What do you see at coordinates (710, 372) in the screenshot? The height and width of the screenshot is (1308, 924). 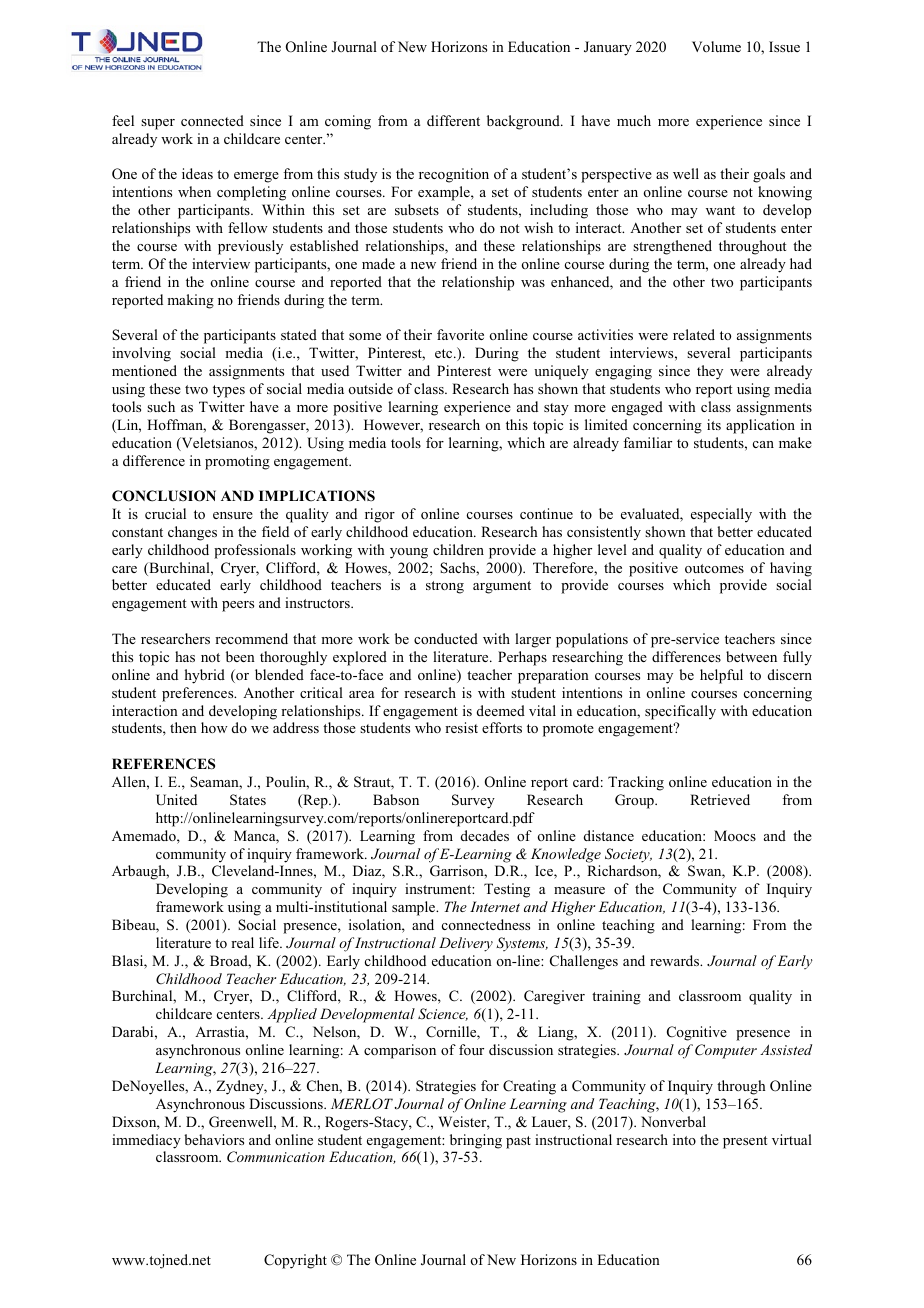 I see `they` at bounding box center [710, 372].
